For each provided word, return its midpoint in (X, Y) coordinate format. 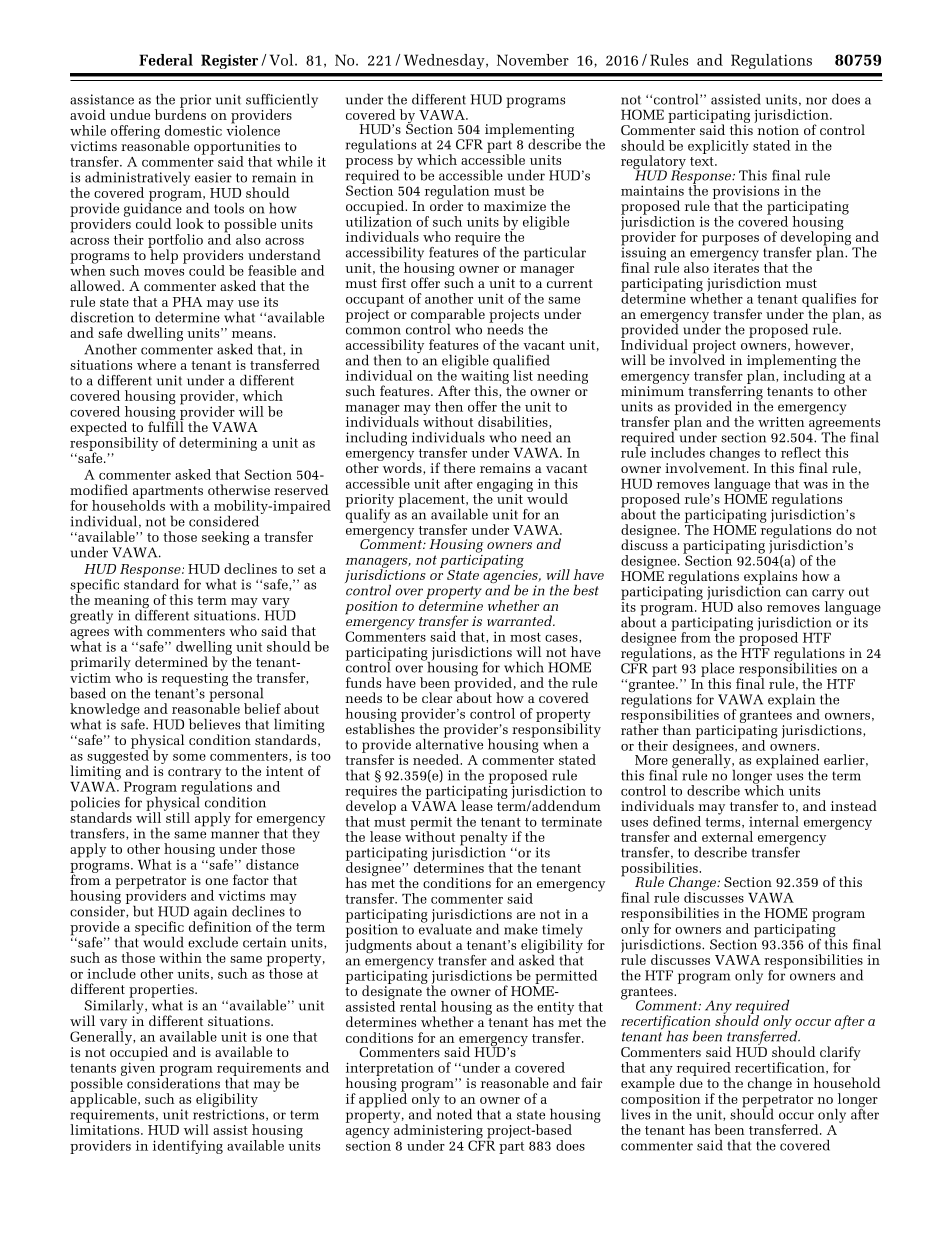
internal (774, 821)
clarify (840, 1054)
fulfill (166, 425)
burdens (180, 113)
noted (453, 1113)
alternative (449, 743)
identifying (188, 1147)
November (533, 60)
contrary (194, 774)
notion (778, 130)
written (781, 422)
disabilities (514, 422)
